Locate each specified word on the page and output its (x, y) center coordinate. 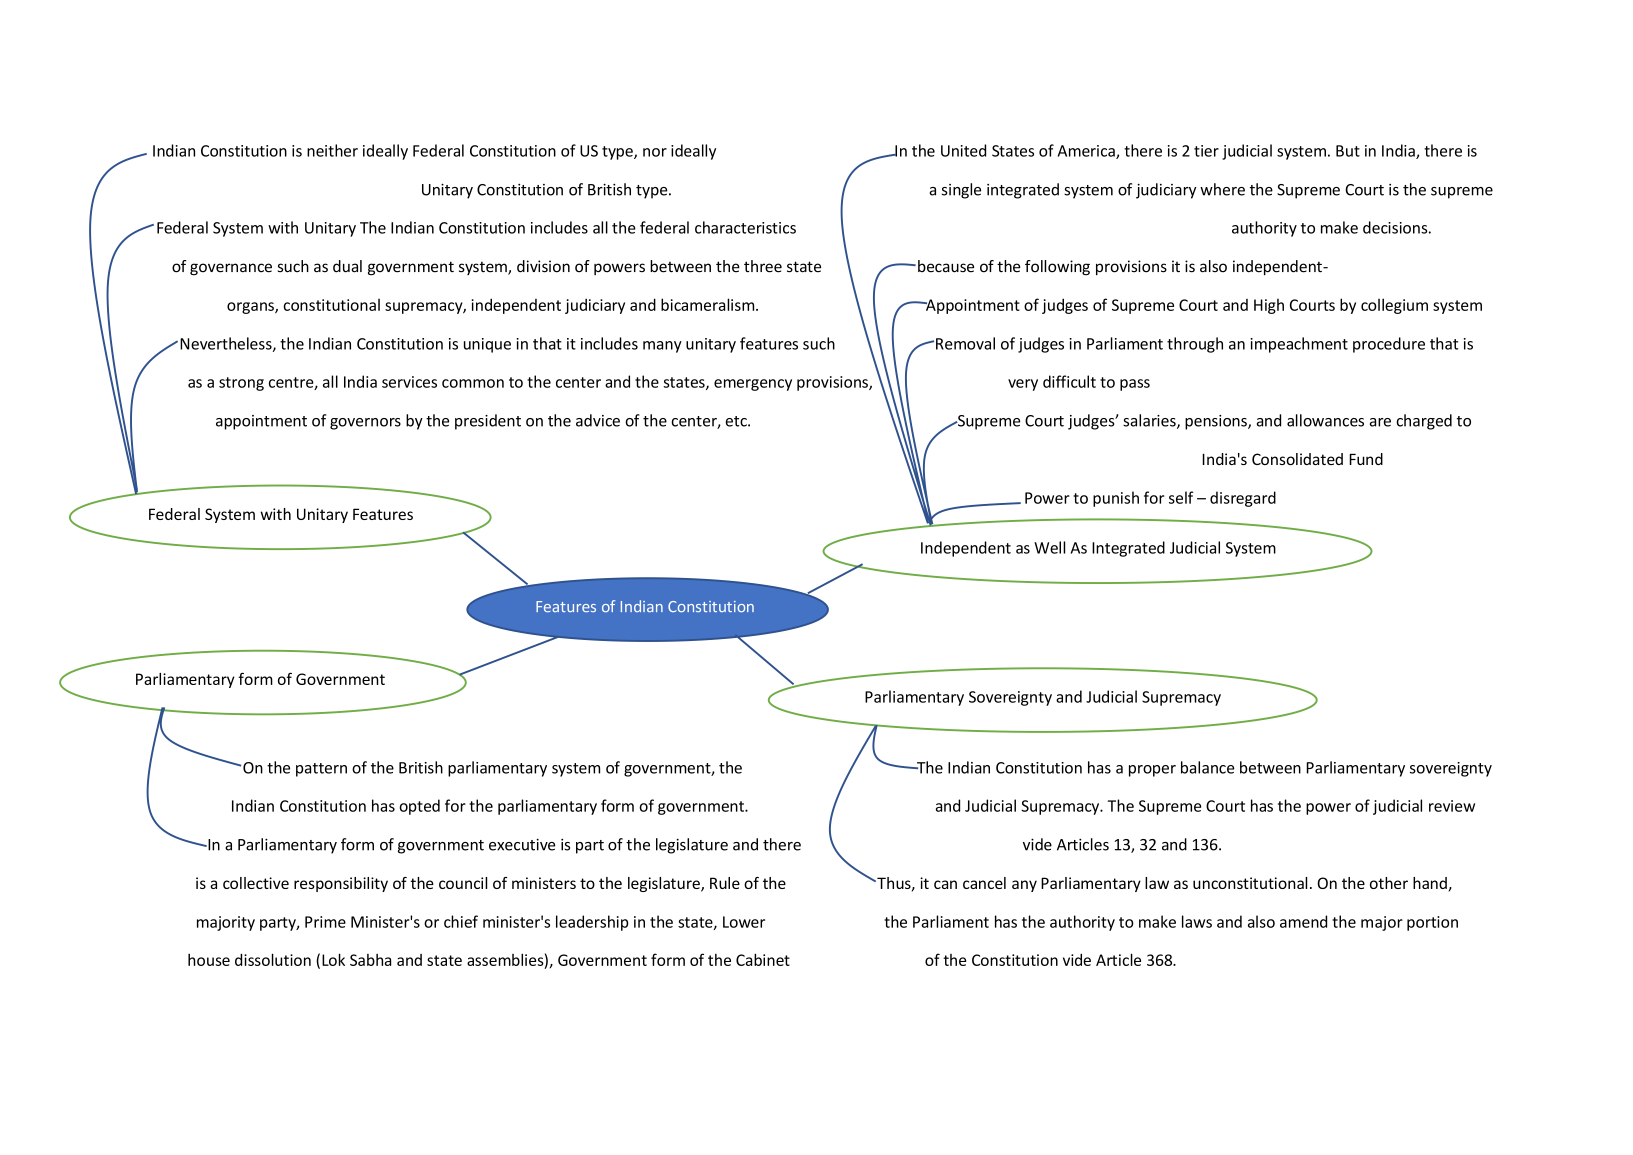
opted (419, 807)
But (1348, 151)
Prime (325, 922)
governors (365, 424)
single (961, 191)
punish (1116, 499)
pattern (321, 770)
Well (1049, 547)
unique (487, 345)
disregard (1243, 499)
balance (1207, 767)
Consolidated (1297, 459)
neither (332, 150)
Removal (965, 343)
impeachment (1299, 345)
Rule (725, 883)
